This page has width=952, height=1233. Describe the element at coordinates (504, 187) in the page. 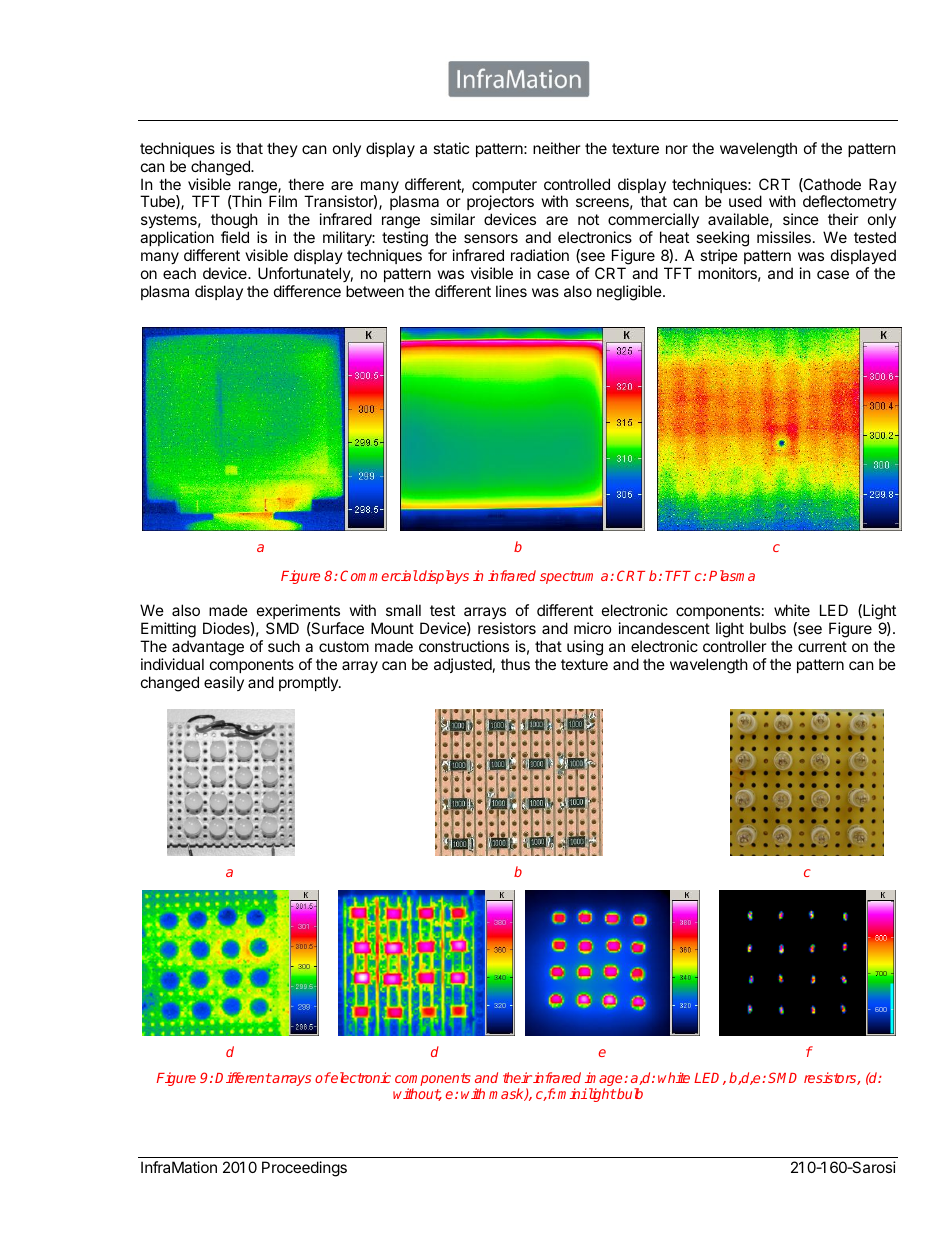

I see `computer` at that location.
